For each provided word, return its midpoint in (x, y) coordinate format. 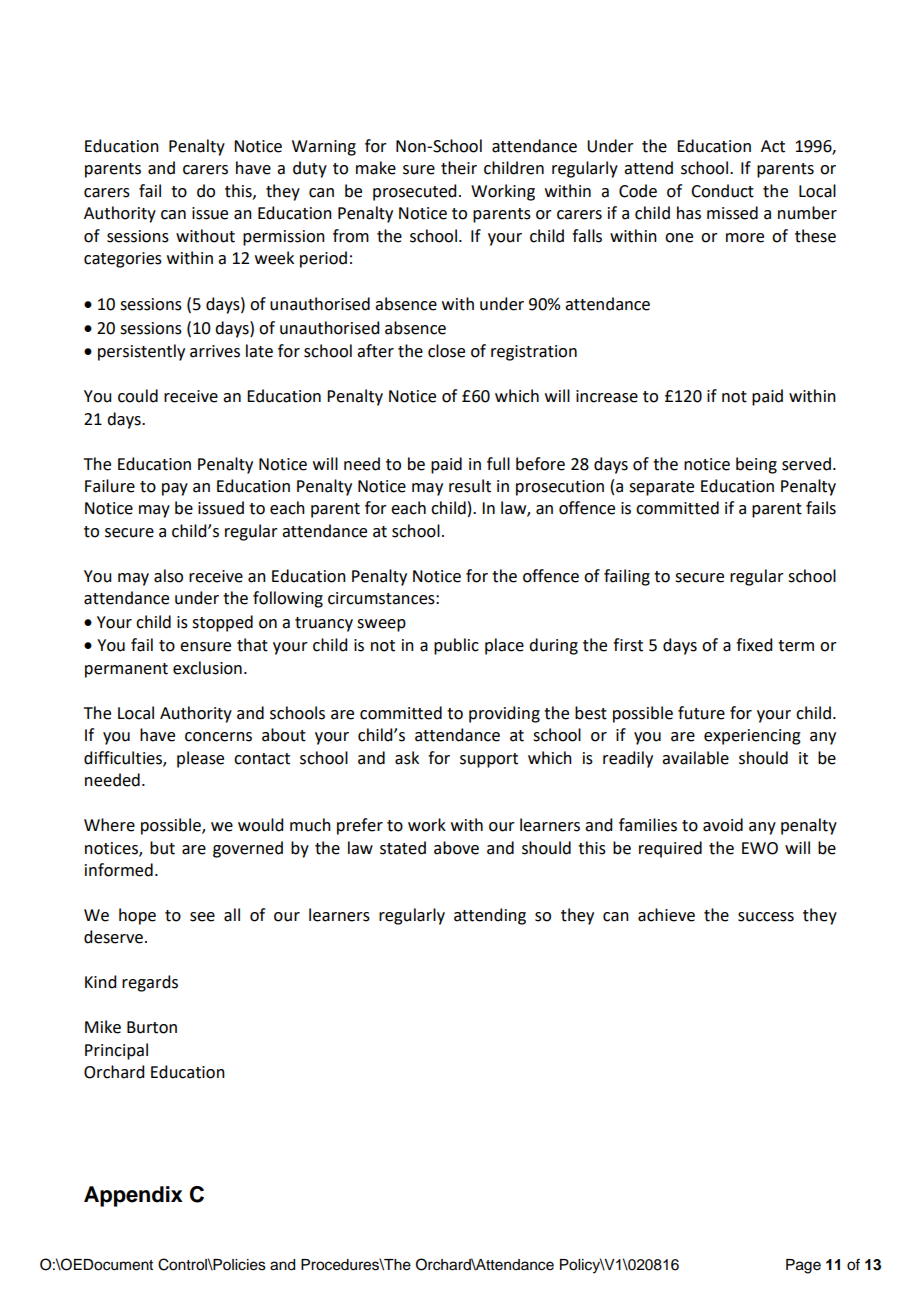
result (470, 486)
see (202, 917)
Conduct (722, 191)
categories (123, 260)
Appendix (133, 1196)
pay (175, 489)
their (459, 168)
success (766, 917)
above (456, 848)
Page (803, 1266)
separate (661, 488)
